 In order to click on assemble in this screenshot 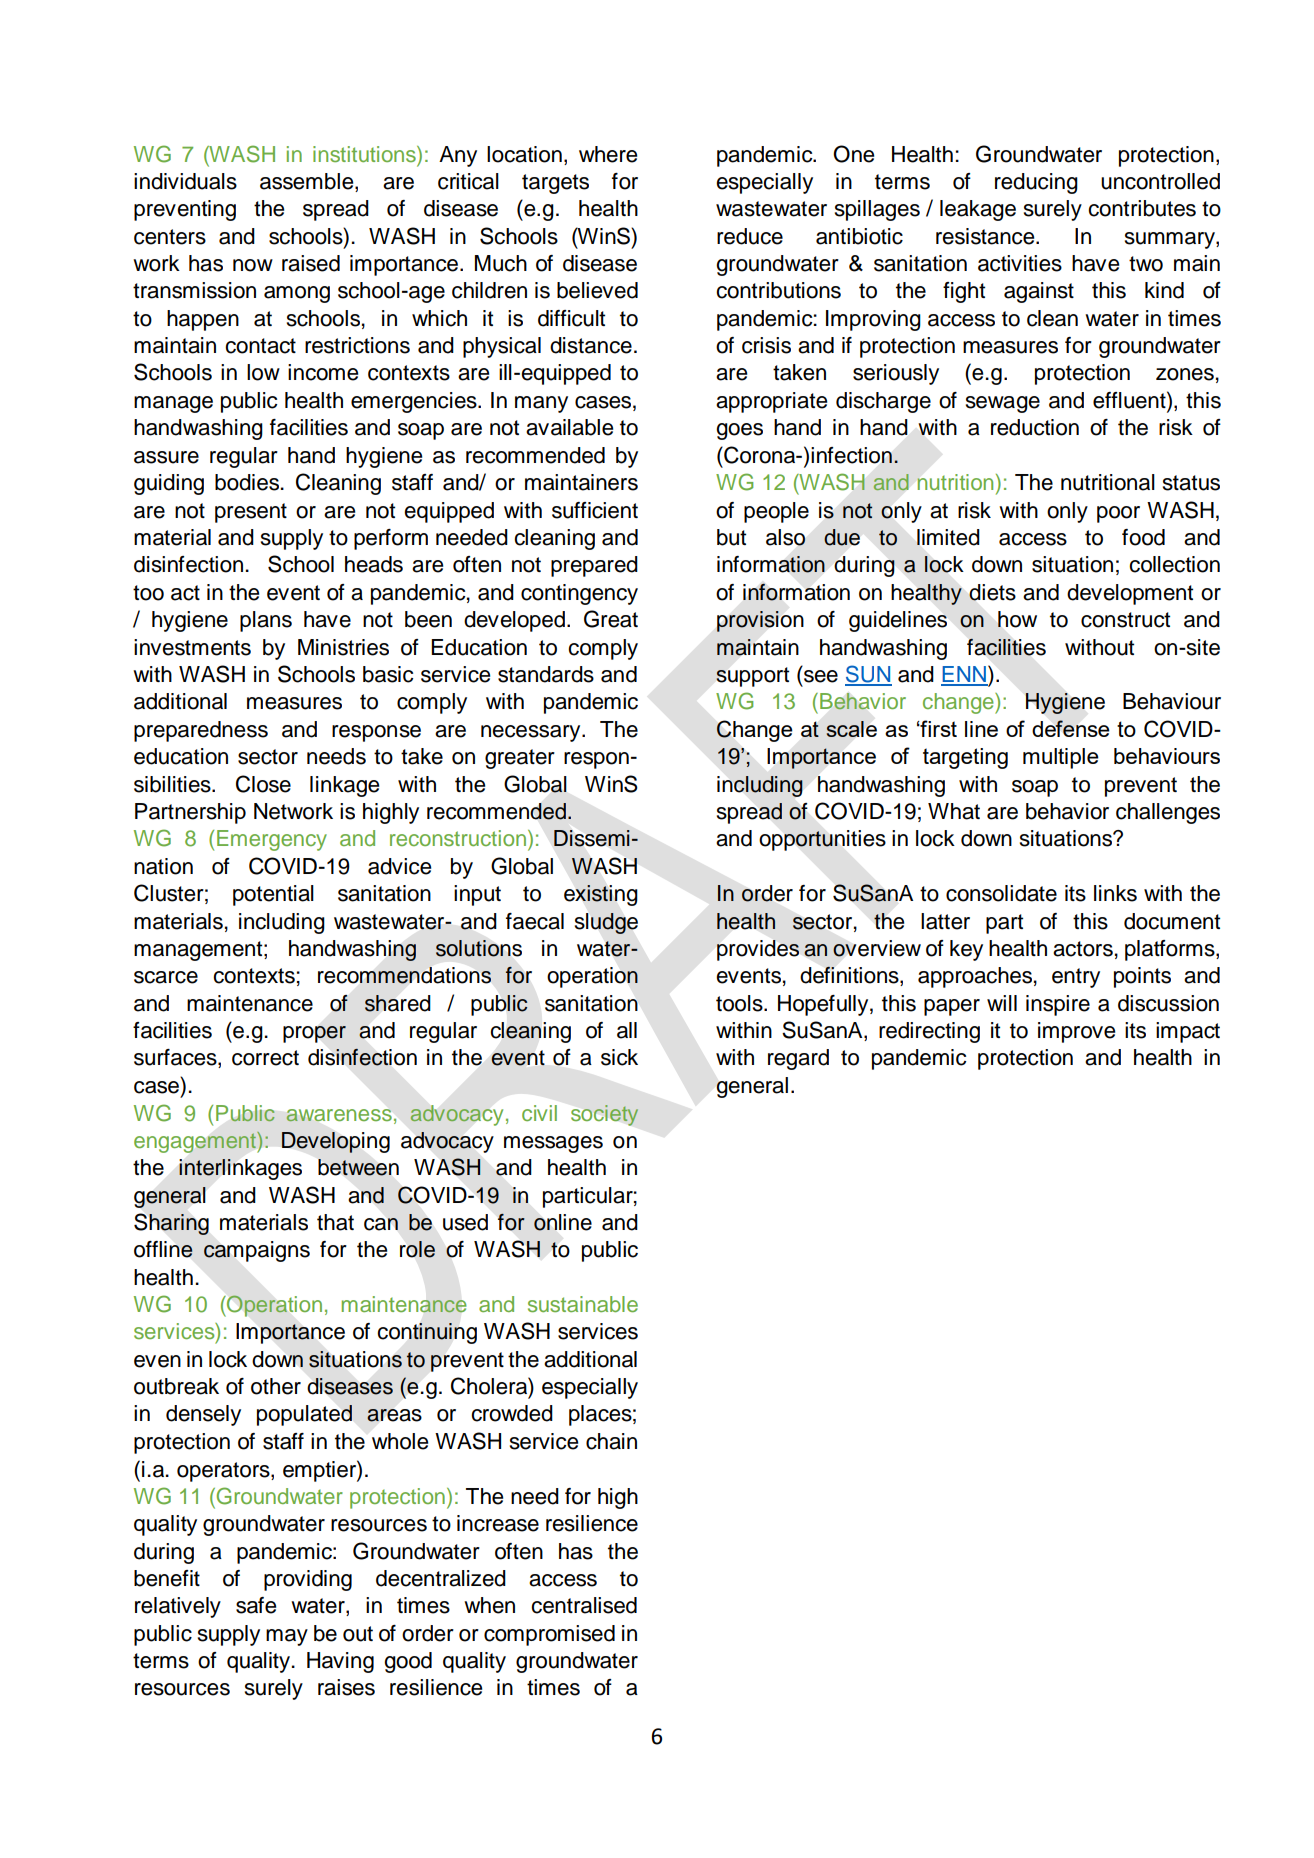, I will do `click(308, 182)`.
